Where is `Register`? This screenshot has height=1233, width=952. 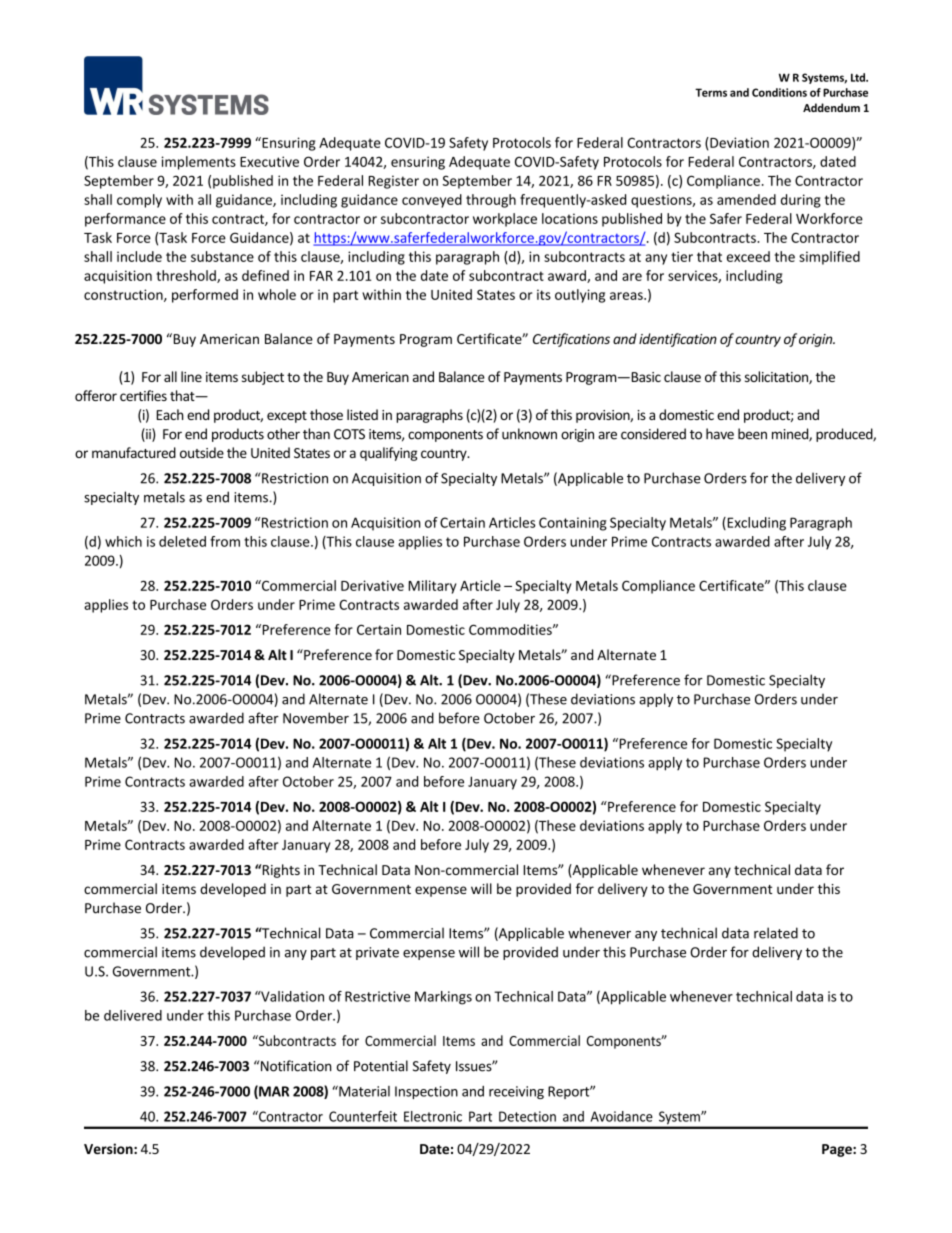 Register is located at coordinates (394, 182).
